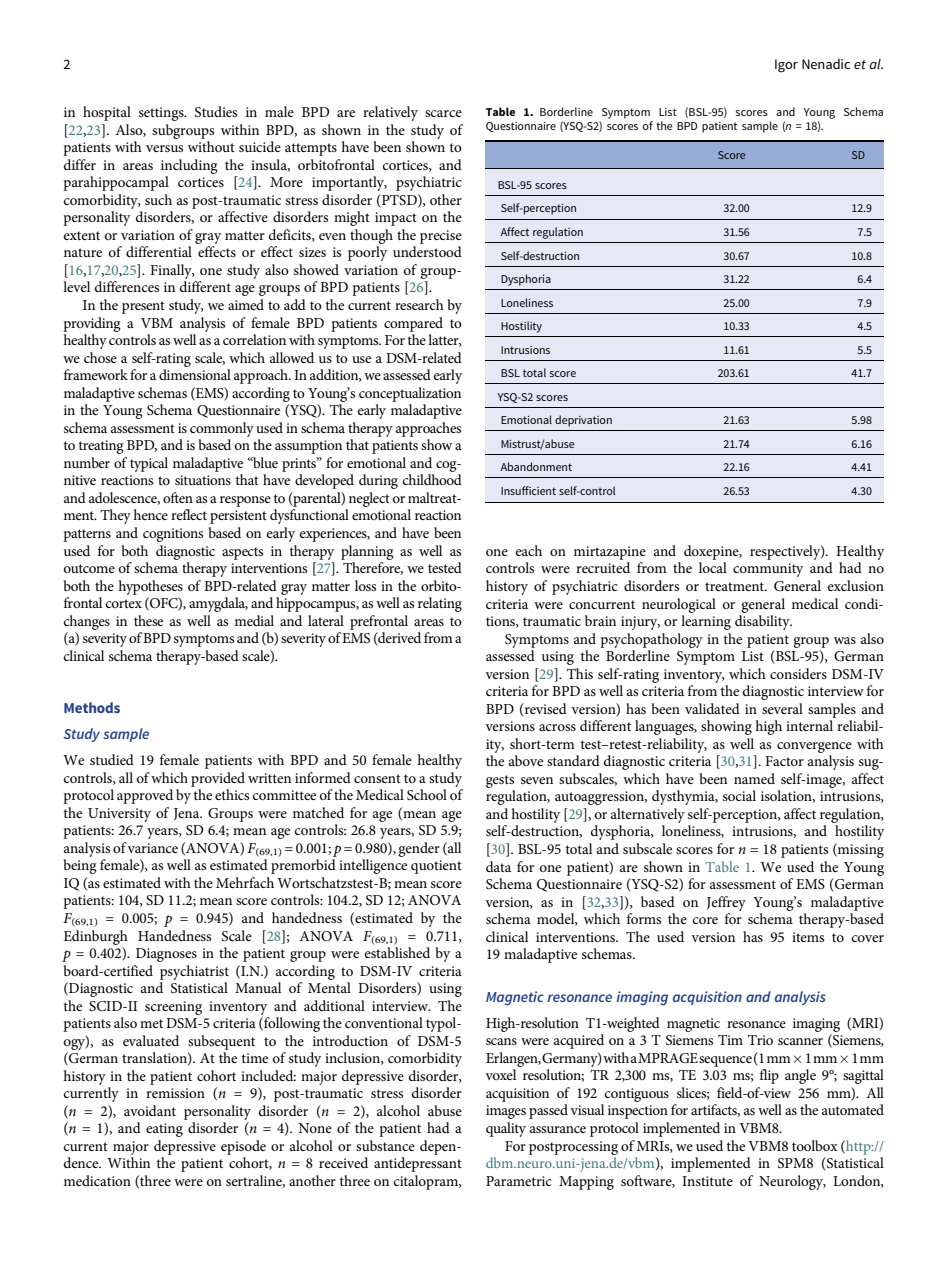  What do you see at coordinates (410, 394) in the screenshot?
I see `conceptualization` at bounding box center [410, 394].
